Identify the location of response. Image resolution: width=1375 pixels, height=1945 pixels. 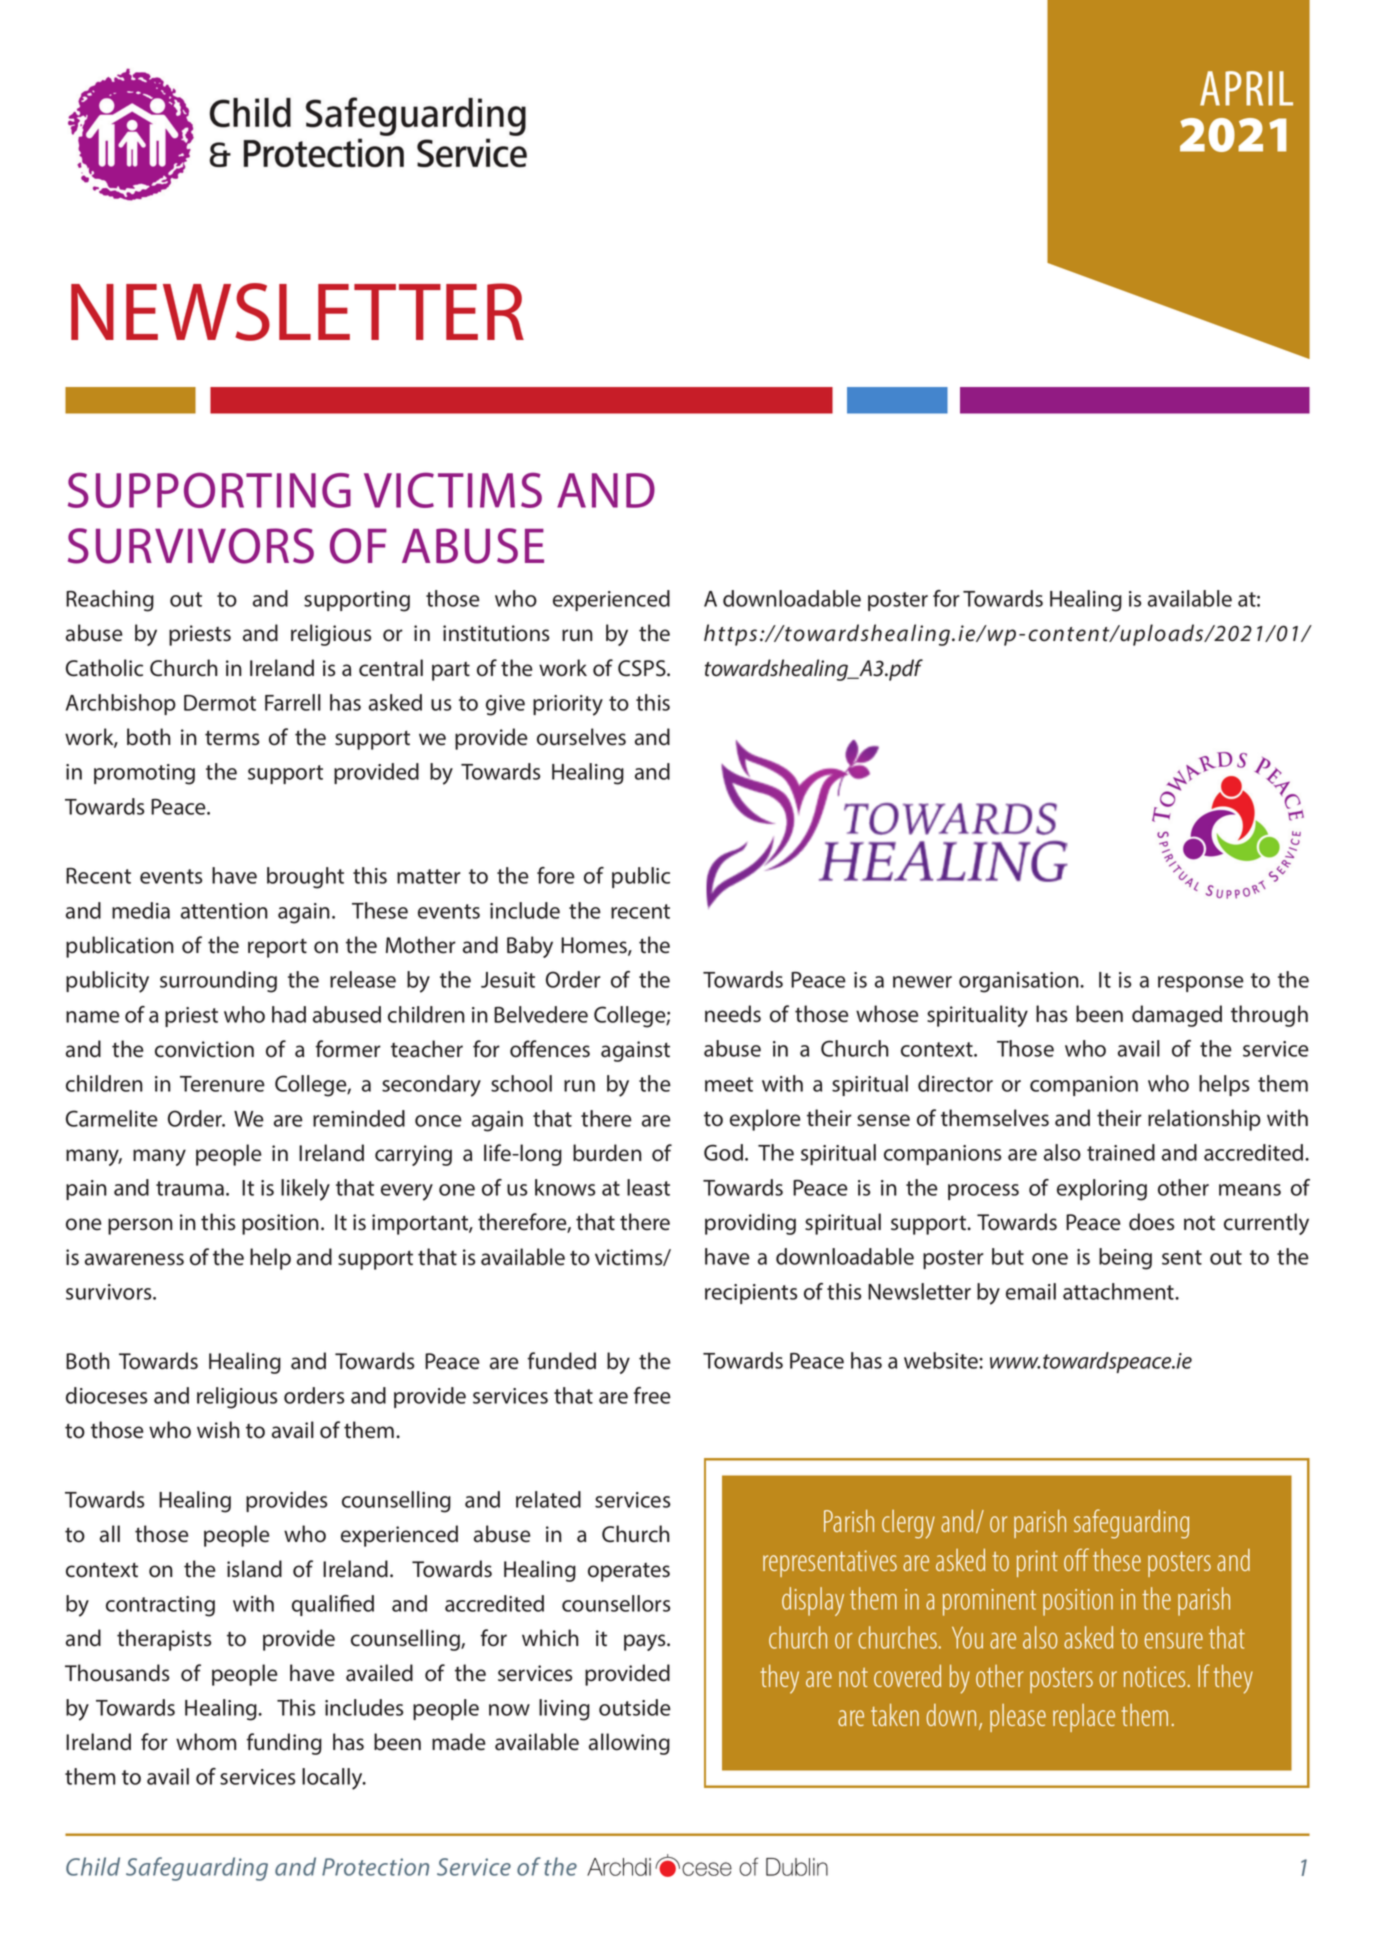
(1201, 984).
